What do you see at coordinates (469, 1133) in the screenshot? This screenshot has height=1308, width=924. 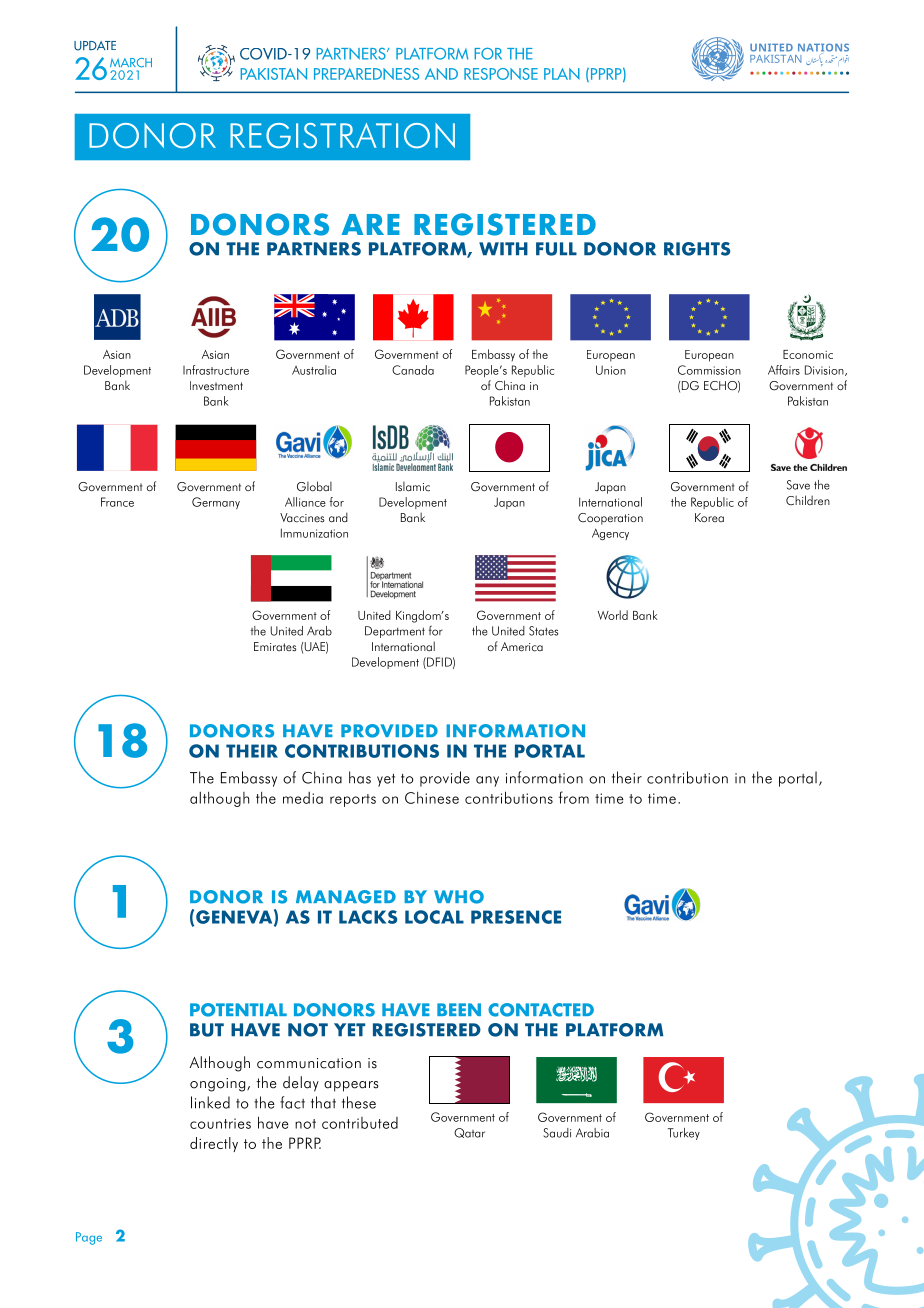 I see `Qatar` at bounding box center [469, 1133].
